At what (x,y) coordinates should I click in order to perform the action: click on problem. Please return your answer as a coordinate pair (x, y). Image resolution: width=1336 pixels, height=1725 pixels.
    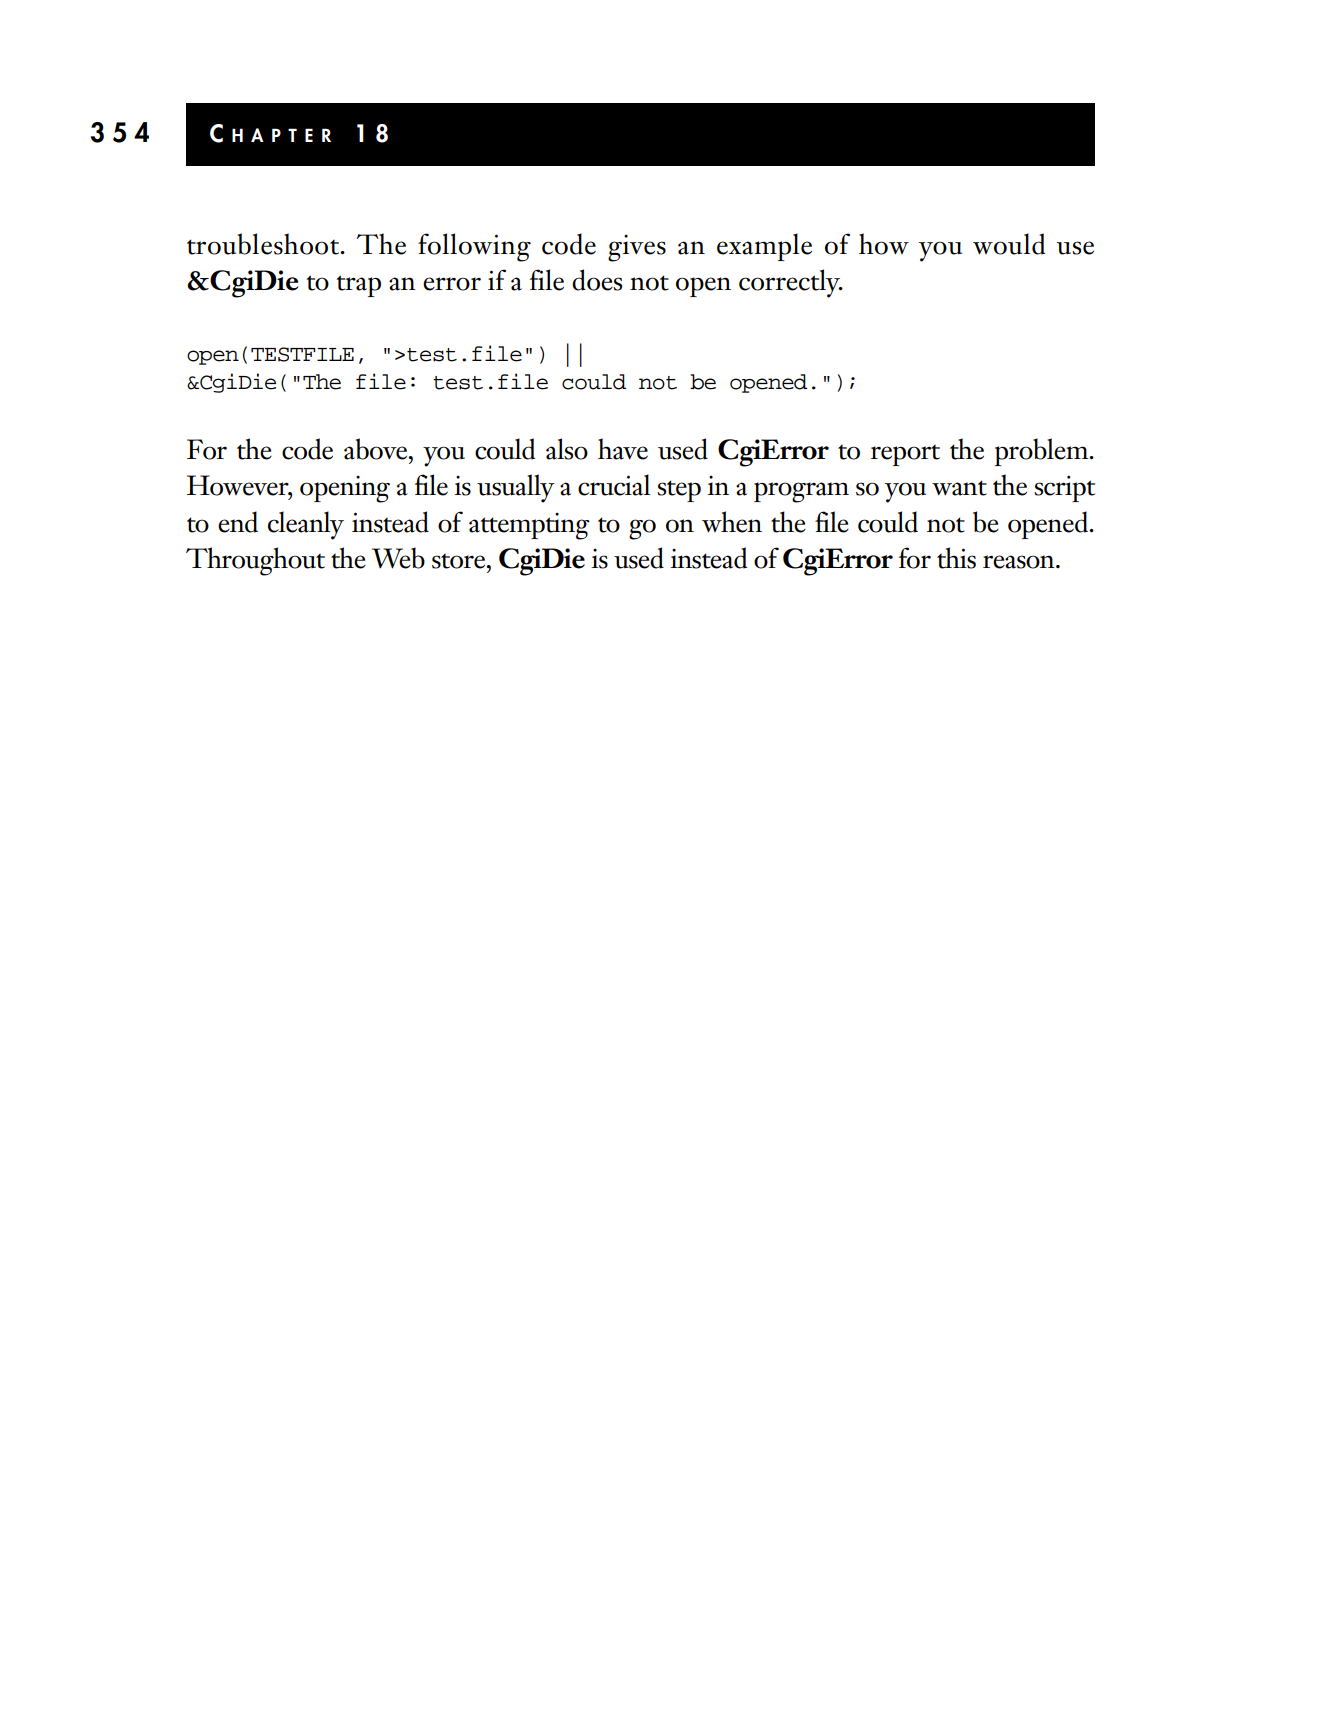
    Looking at the image, I should click on (1043, 452).
